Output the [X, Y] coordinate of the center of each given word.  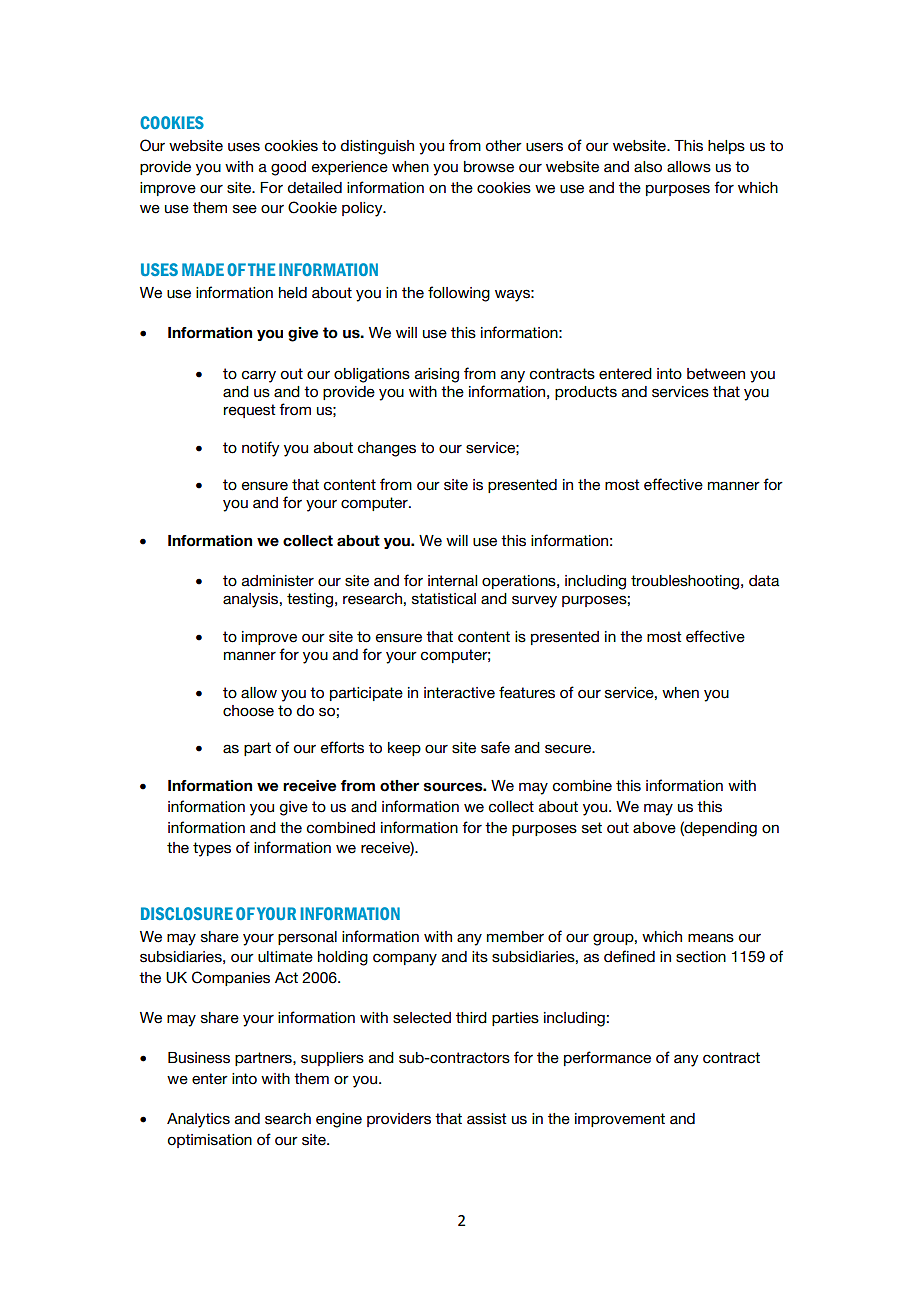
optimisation [210, 1141]
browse [489, 167]
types [212, 849]
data [764, 581]
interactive [459, 693]
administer [278, 581]
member [515, 937]
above [654, 828]
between [716, 374]
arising [437, 375]
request [249, 411]
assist [486, 1119]
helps [726, 147]
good [288, 168]
